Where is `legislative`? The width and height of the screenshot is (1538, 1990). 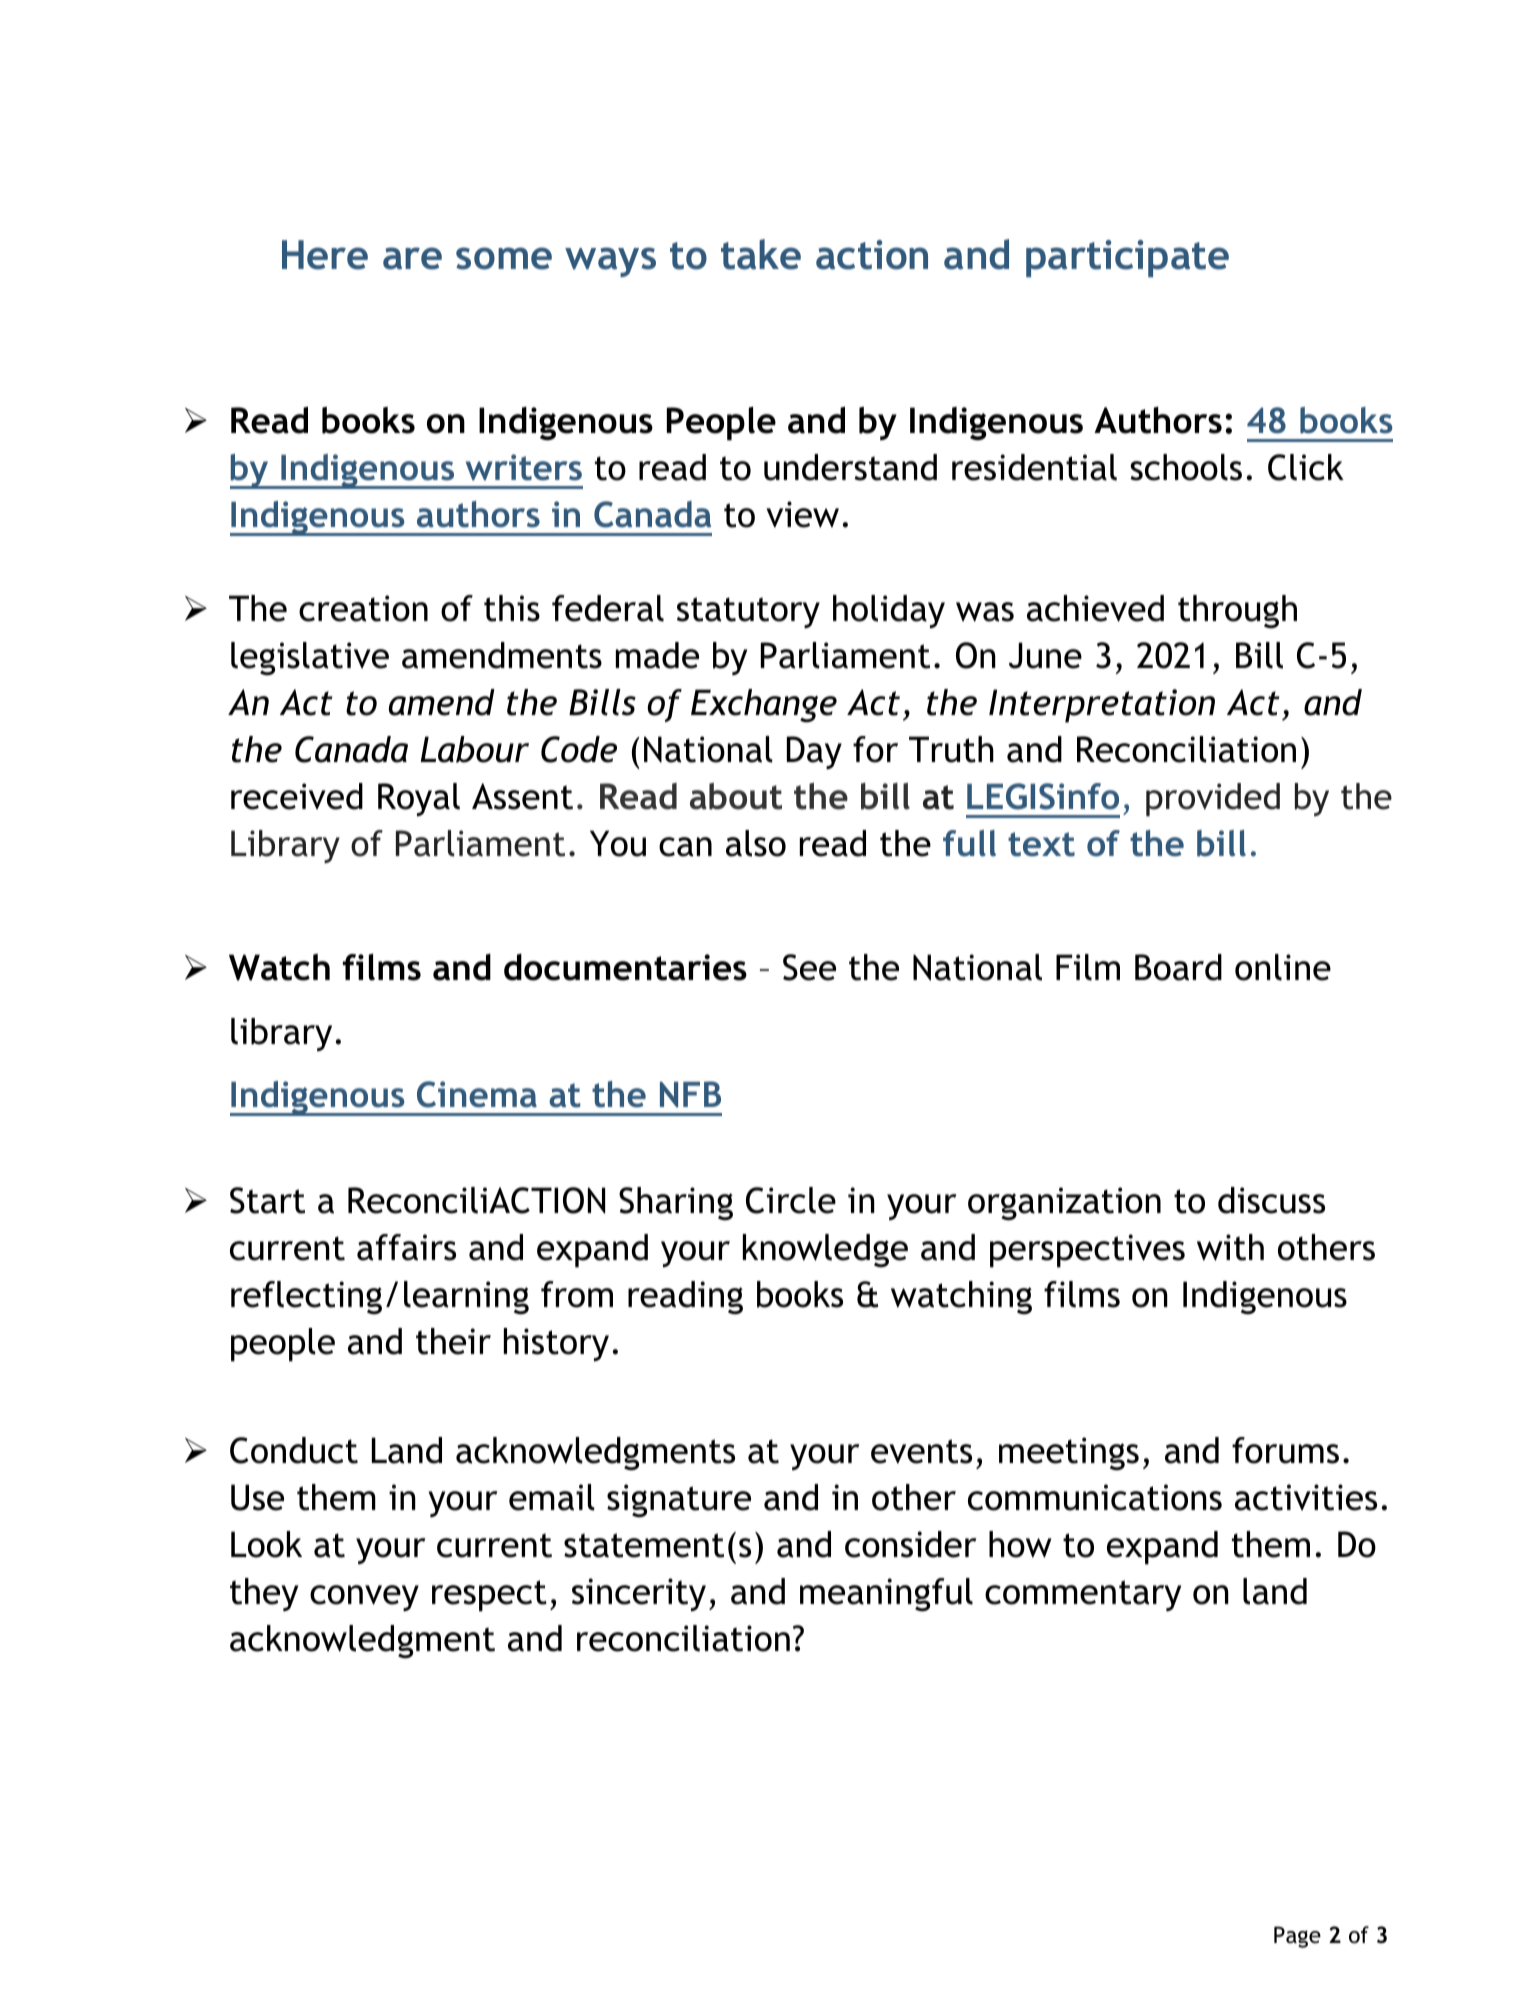
legislative is located at coordinates (310, 659).
